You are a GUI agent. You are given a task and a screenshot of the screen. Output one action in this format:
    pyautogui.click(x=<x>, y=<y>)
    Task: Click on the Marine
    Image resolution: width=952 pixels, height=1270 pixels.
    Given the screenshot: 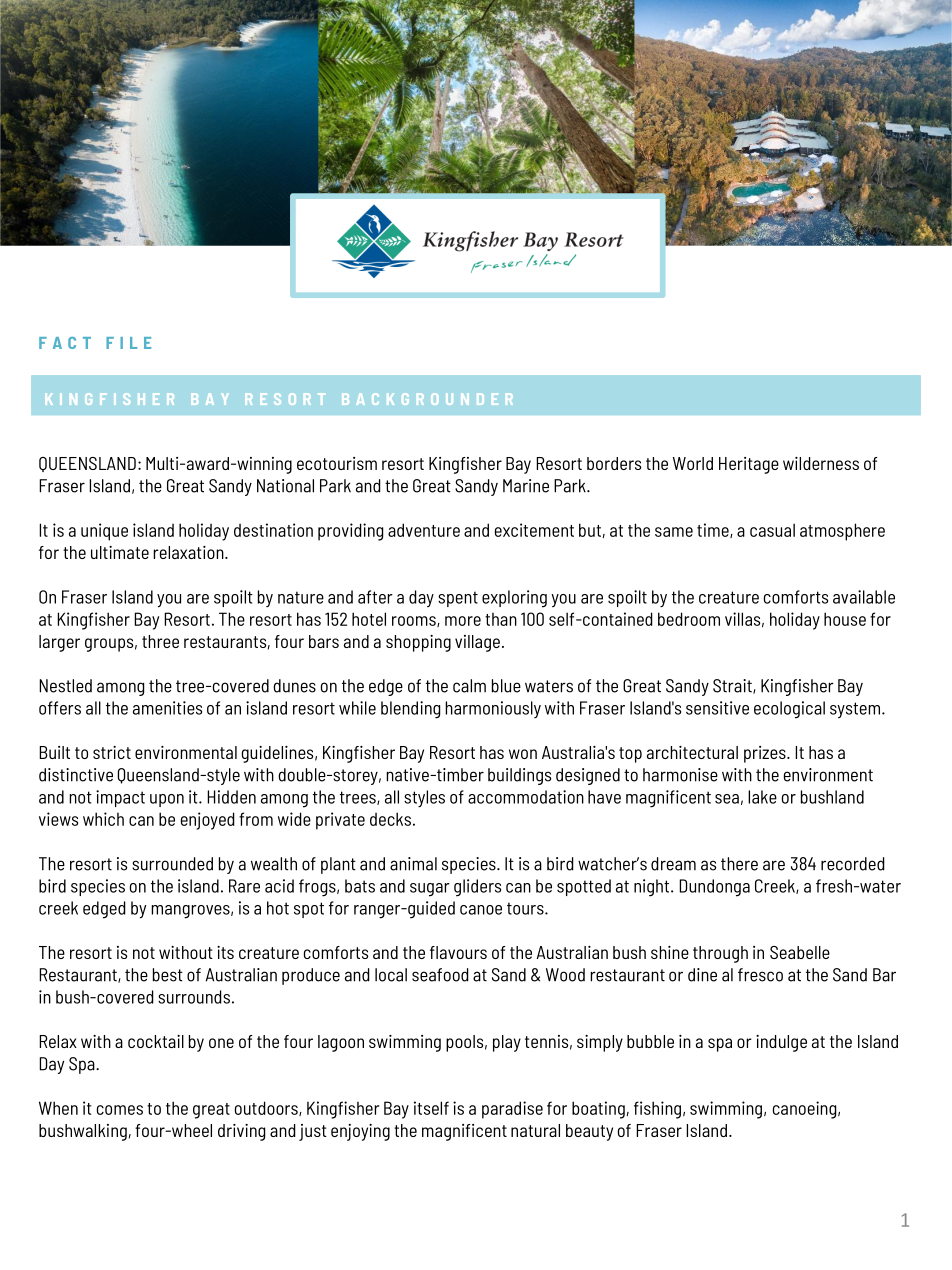 What is the action you would take?
    pyautogui.click(x=526, y=486)
